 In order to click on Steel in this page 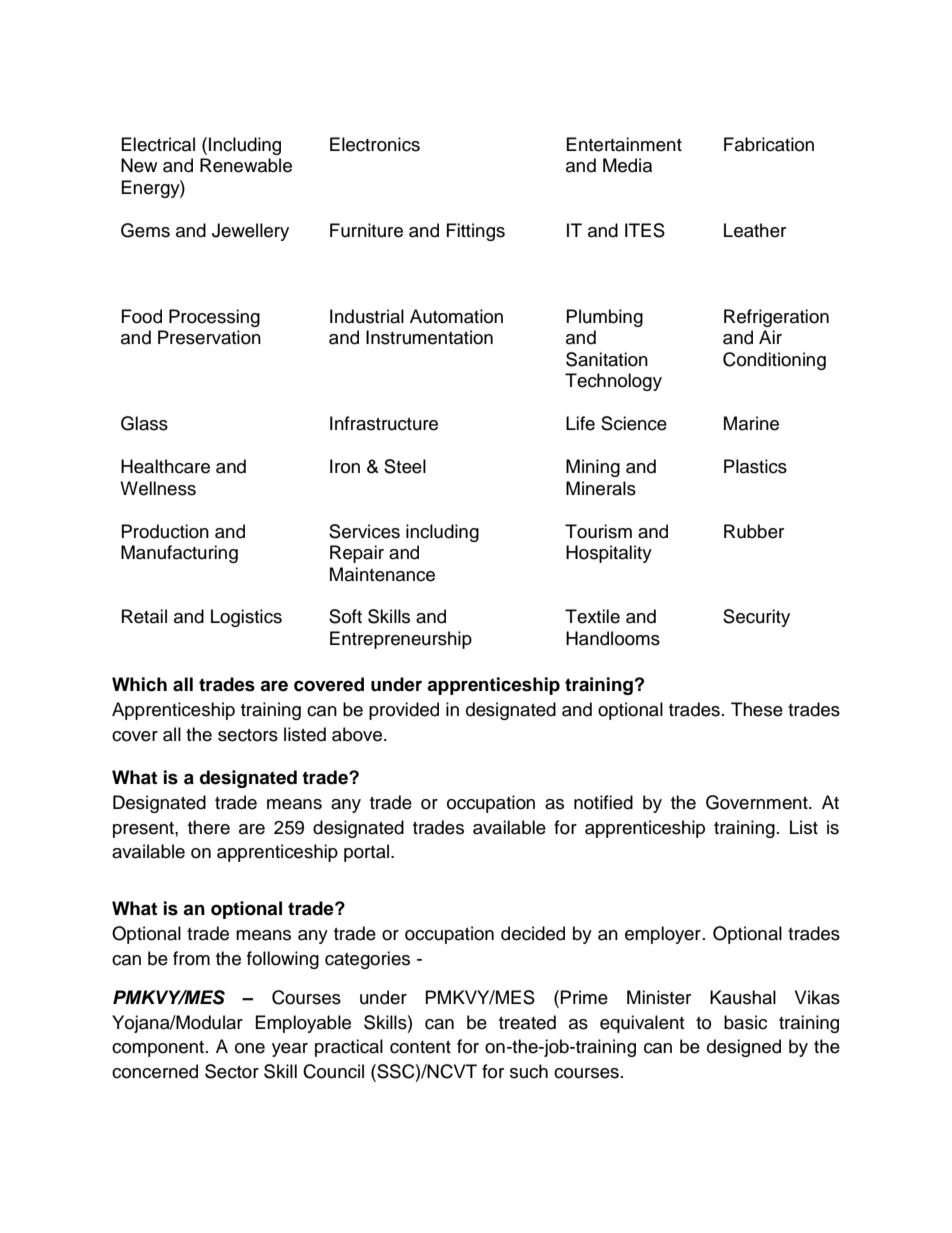, I will do `click(405, 466)`.
